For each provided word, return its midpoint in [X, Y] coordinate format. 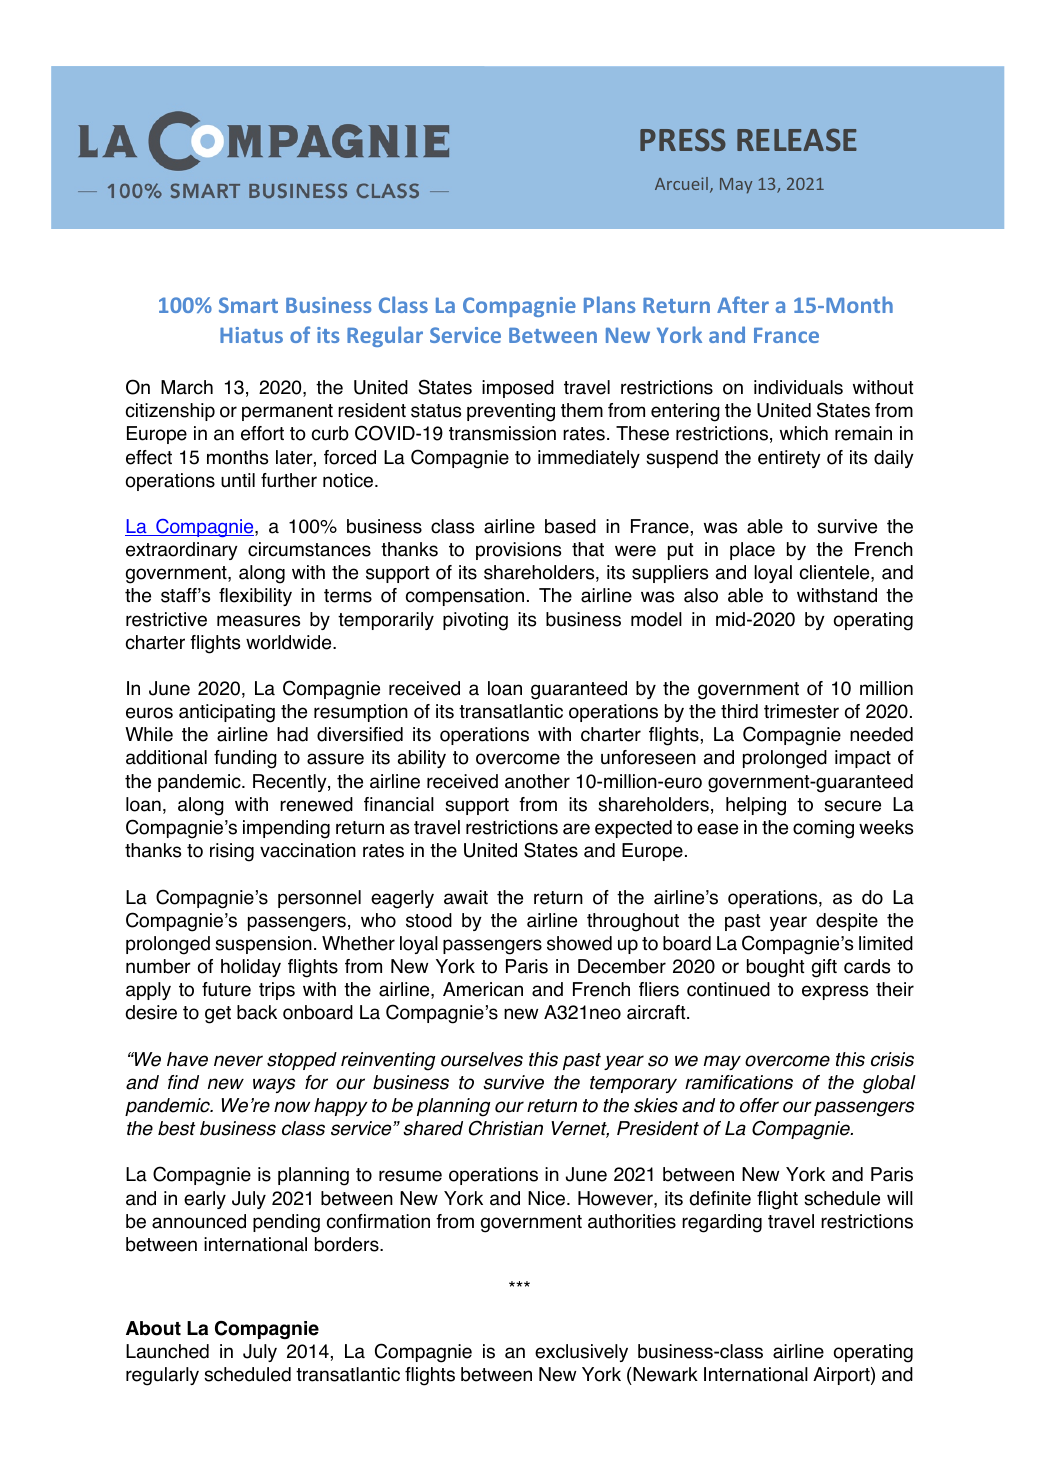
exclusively [581, 1353]
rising [232, 852]
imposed [518, 389]
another [537, 781]
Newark [664, 1376]
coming [823, 829]
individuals [798, 387]
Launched [167, 1351]
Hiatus [251, 335]
